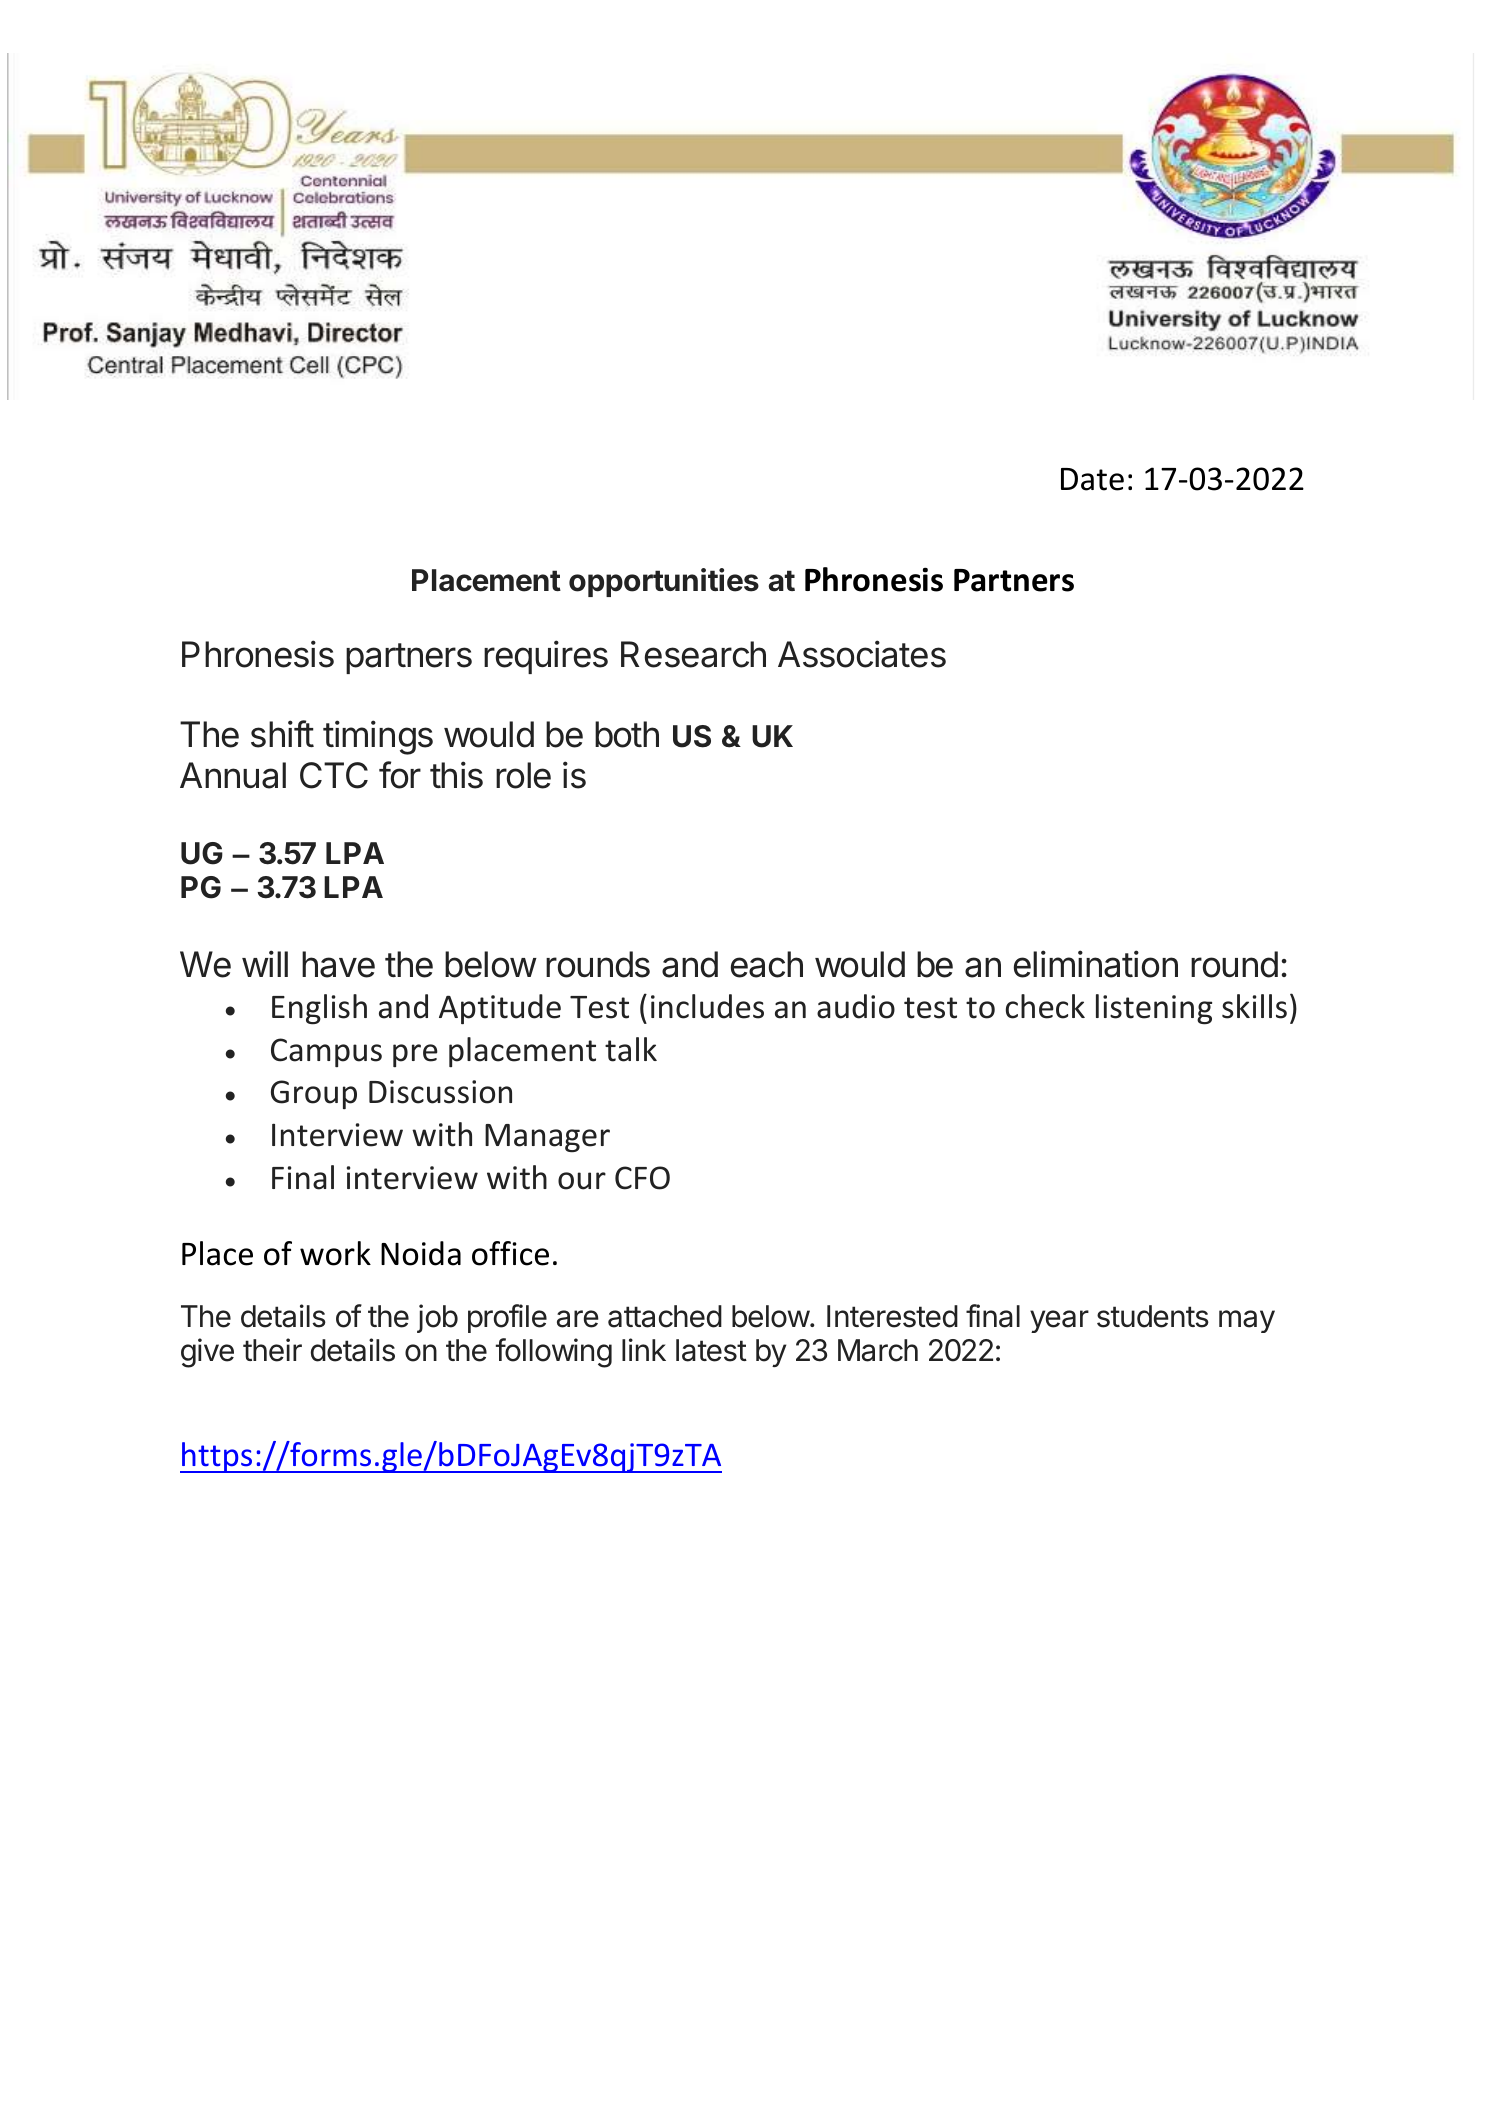 The height and width of the image is (2101, 1485). What do you see at coordinates (1092, 479) in the image?
I see `Date` at bounding box center [1092, 479].
